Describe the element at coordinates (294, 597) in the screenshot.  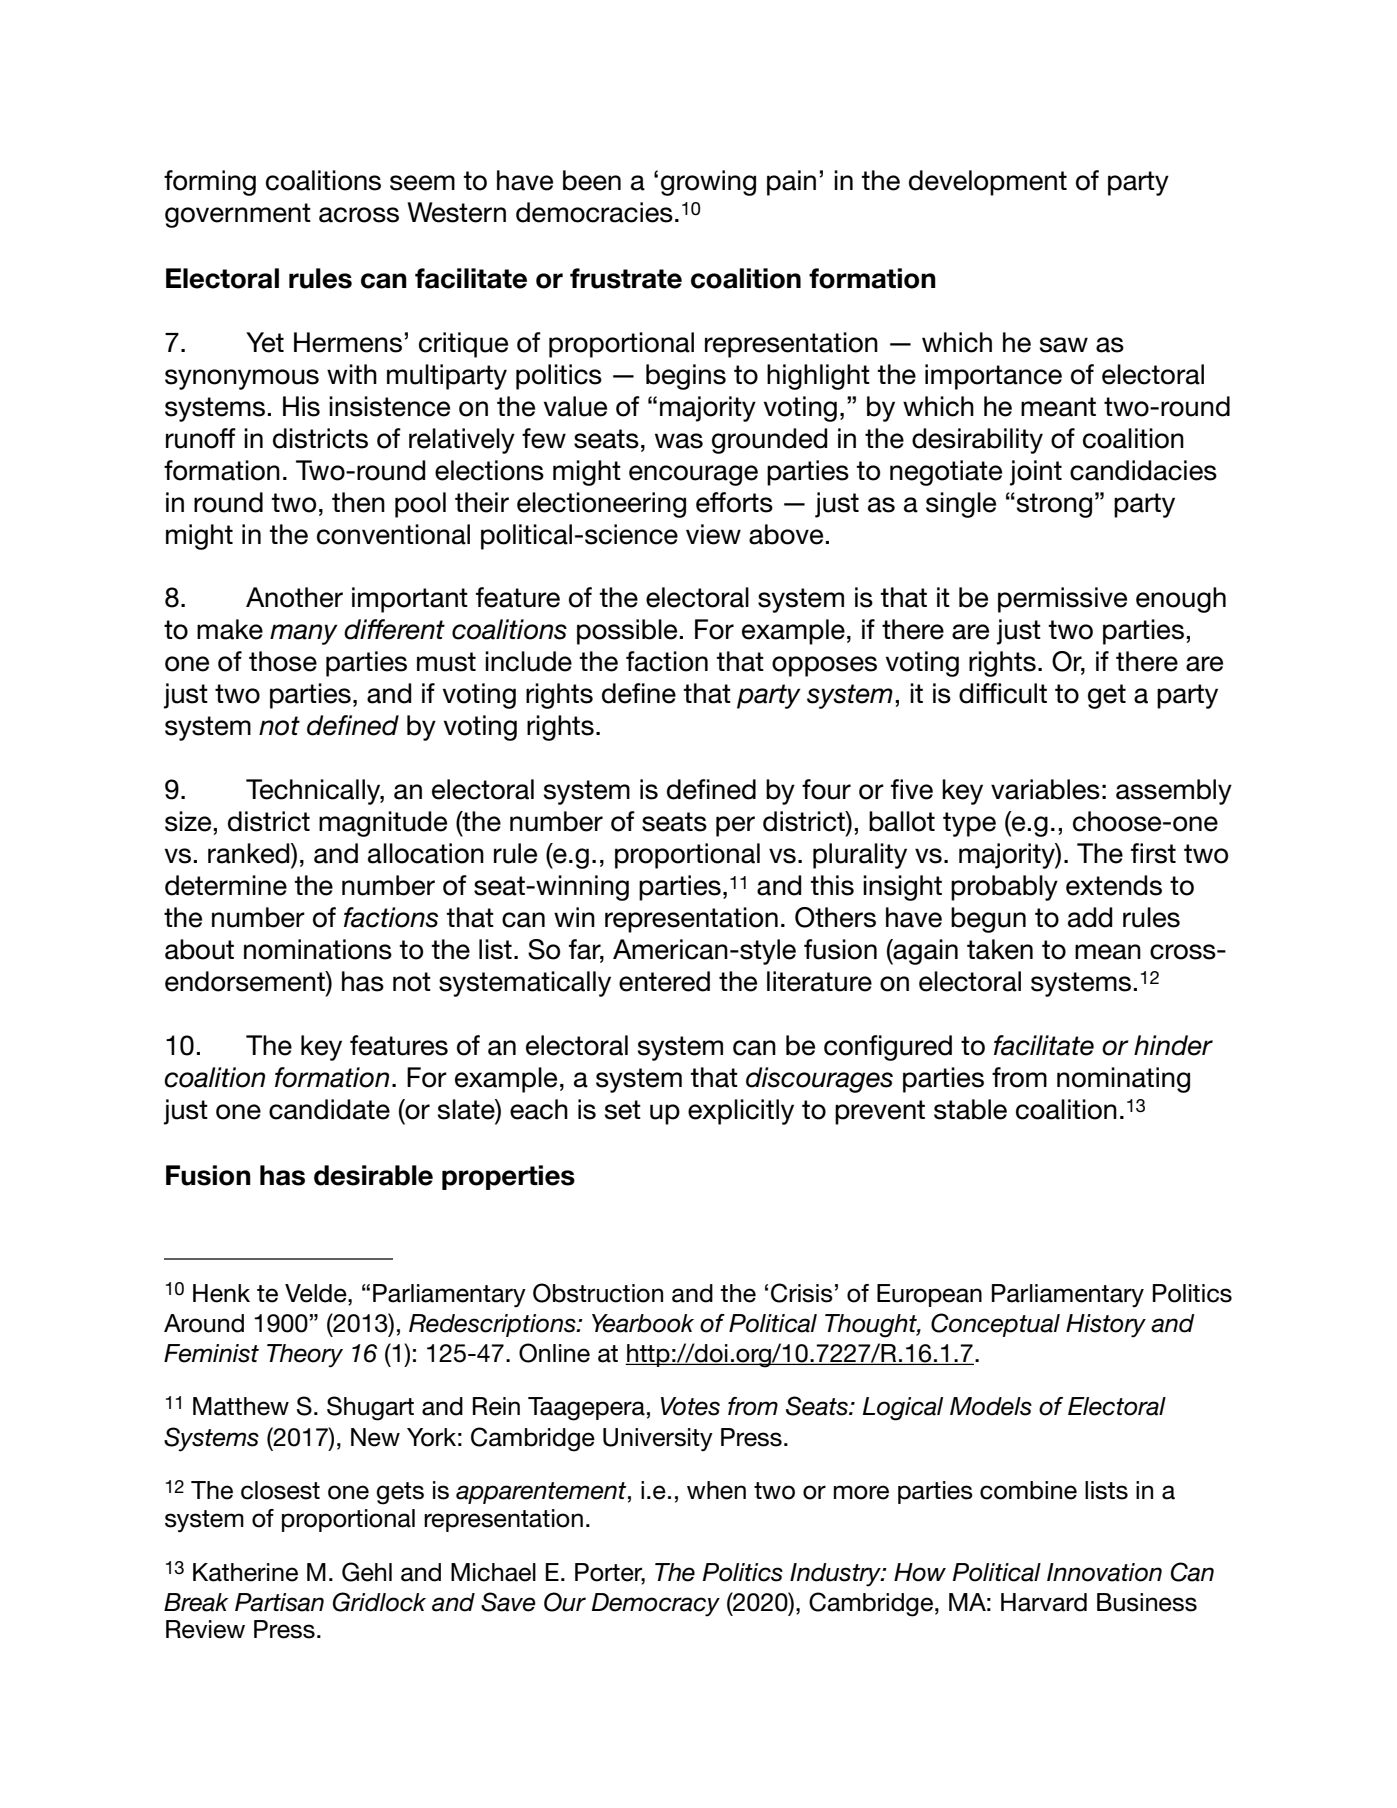
I see `Another` at that location.
